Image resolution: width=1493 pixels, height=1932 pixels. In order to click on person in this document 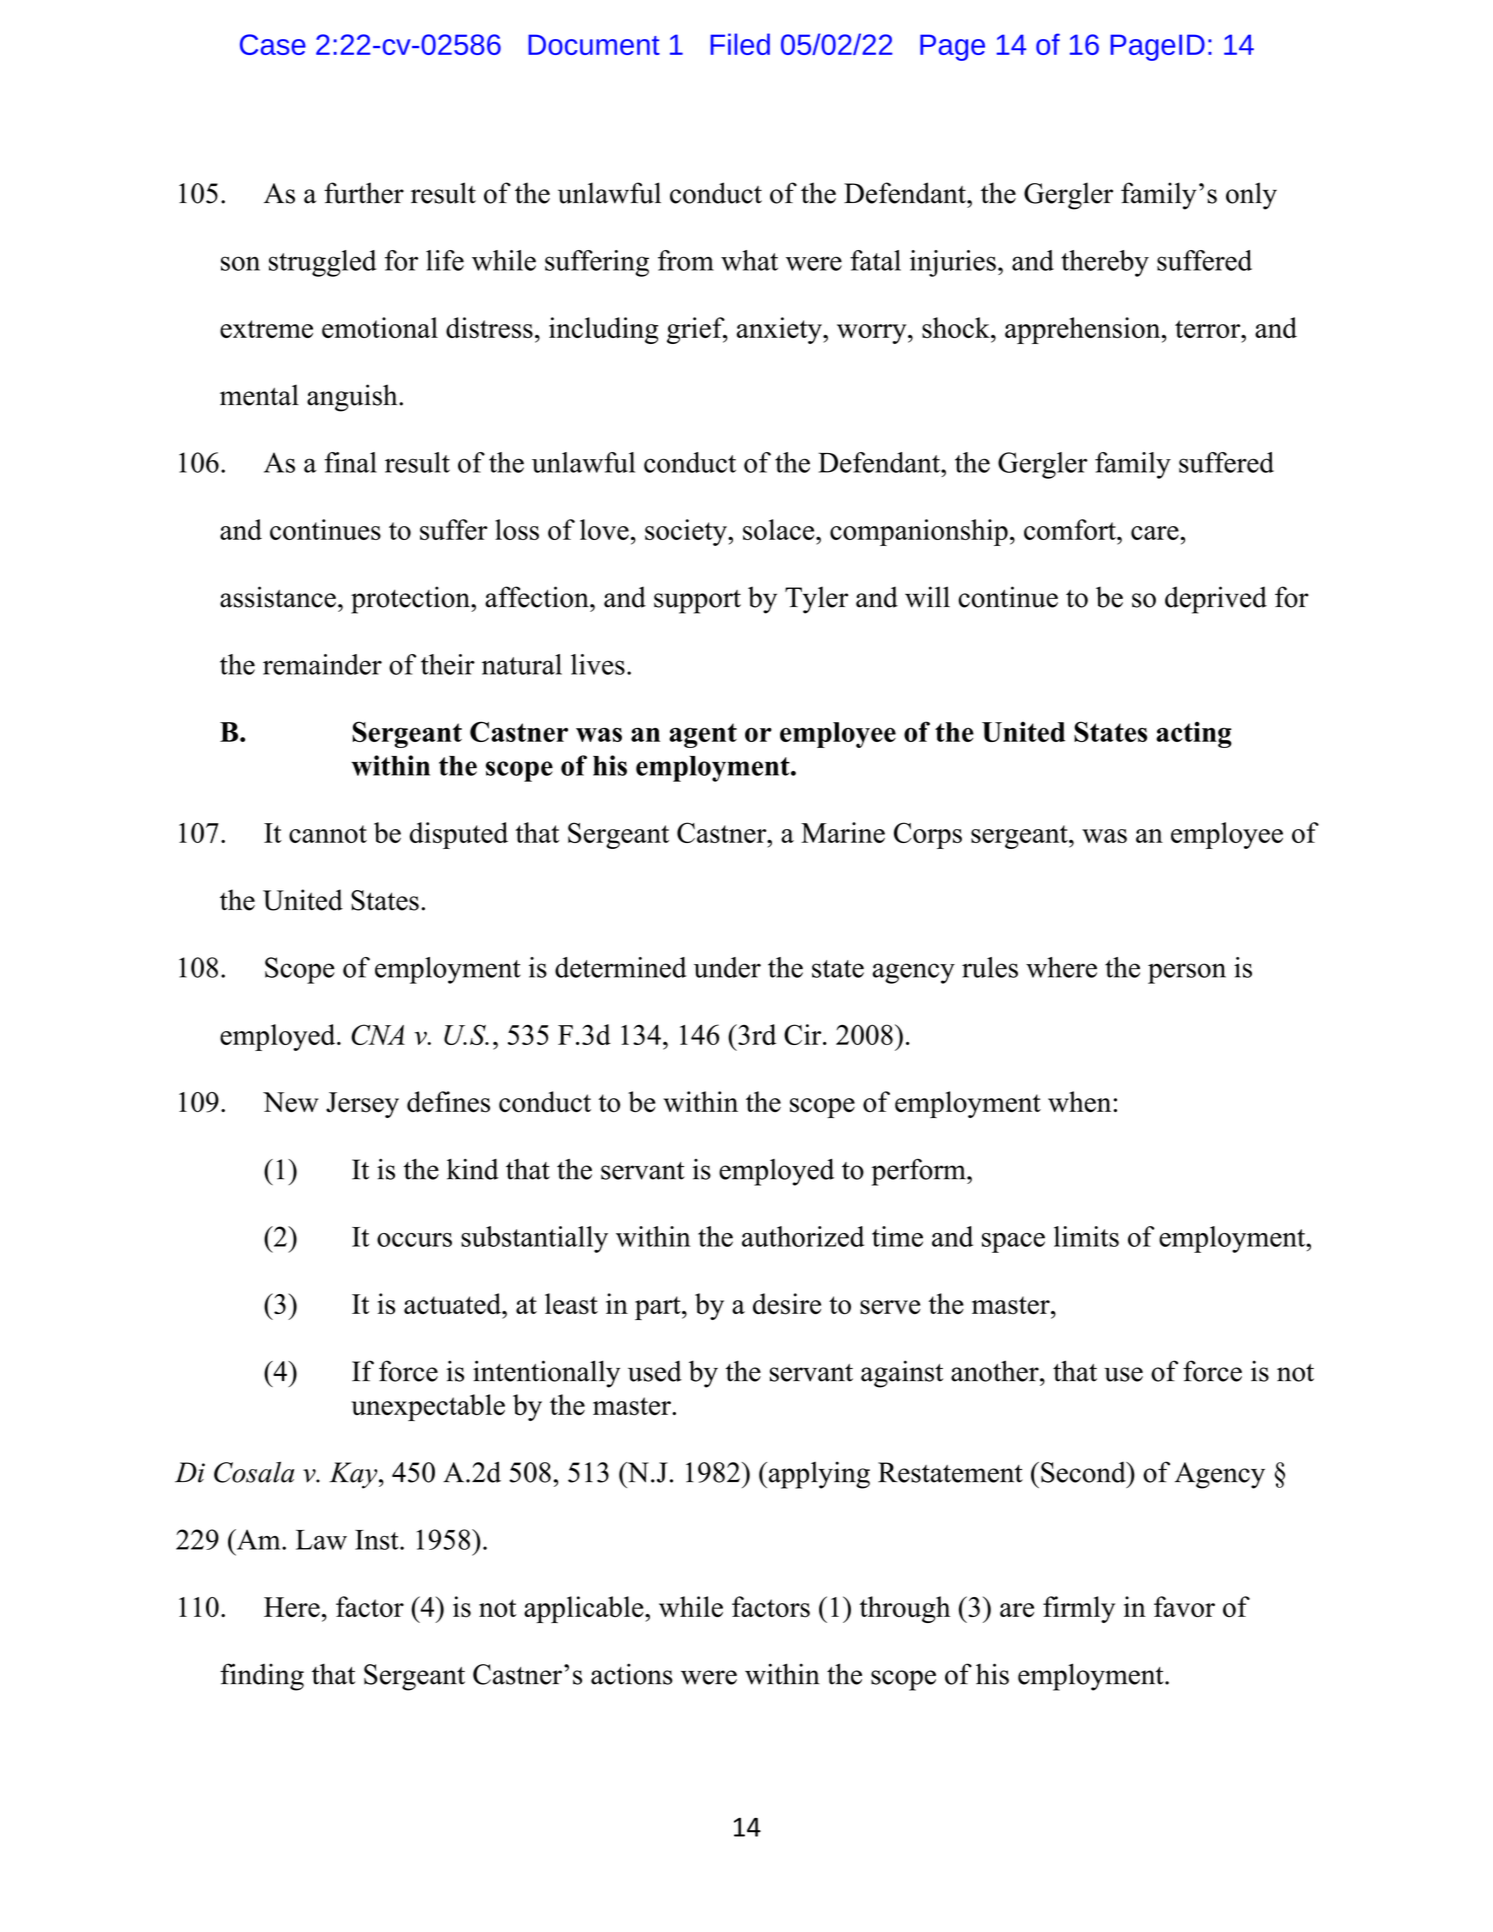, I will do `click(1187, 973)`.
